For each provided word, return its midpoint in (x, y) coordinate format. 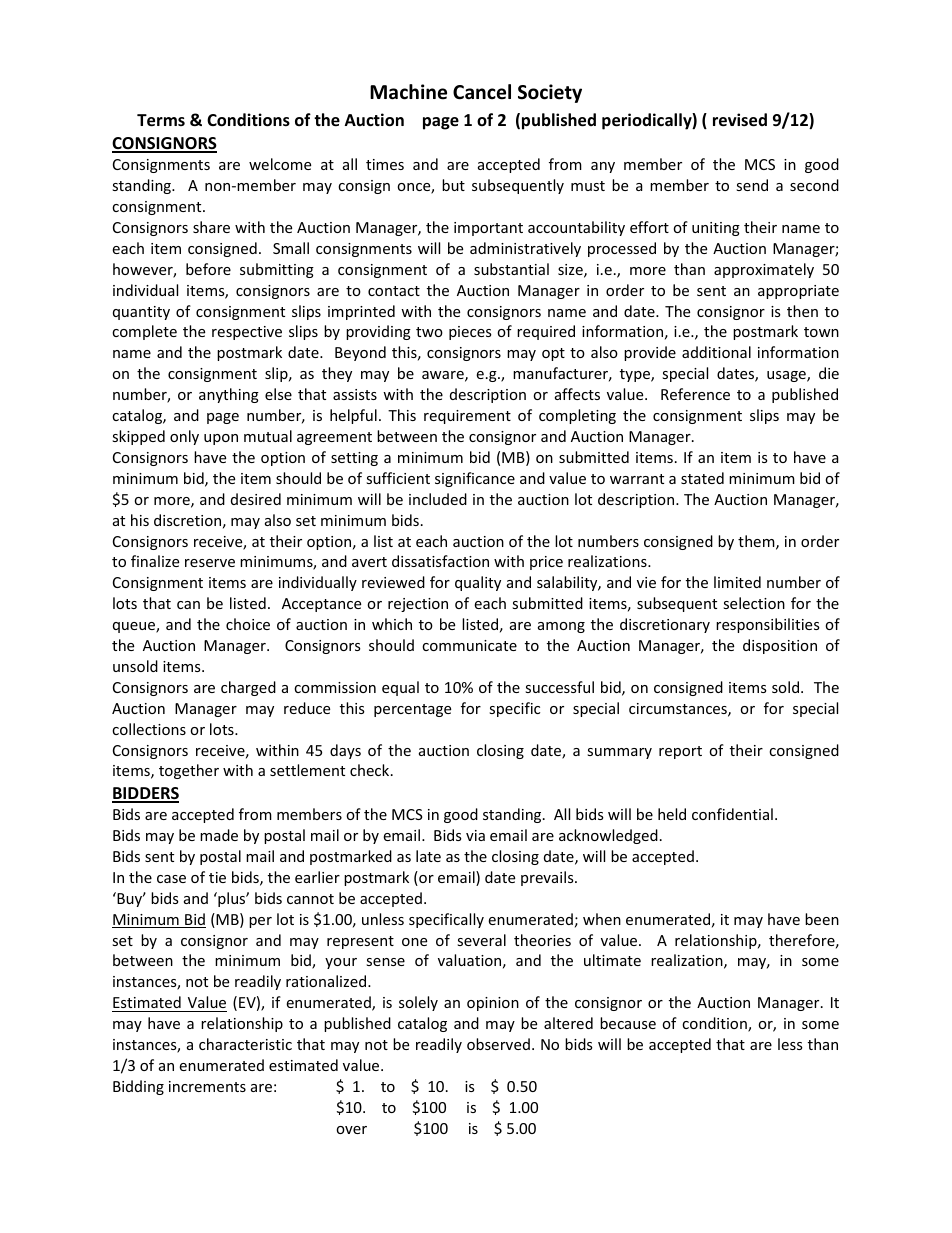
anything (229, 395)
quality (478, 583)
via (475, 835)
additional (716, 352)
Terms (161, 120)
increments (207, 1086)
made (219, 835)
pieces (470, 333)
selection (754, 603)
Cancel (482, 92)
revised (740, 120)
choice (248, 624)
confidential (732, 814)
